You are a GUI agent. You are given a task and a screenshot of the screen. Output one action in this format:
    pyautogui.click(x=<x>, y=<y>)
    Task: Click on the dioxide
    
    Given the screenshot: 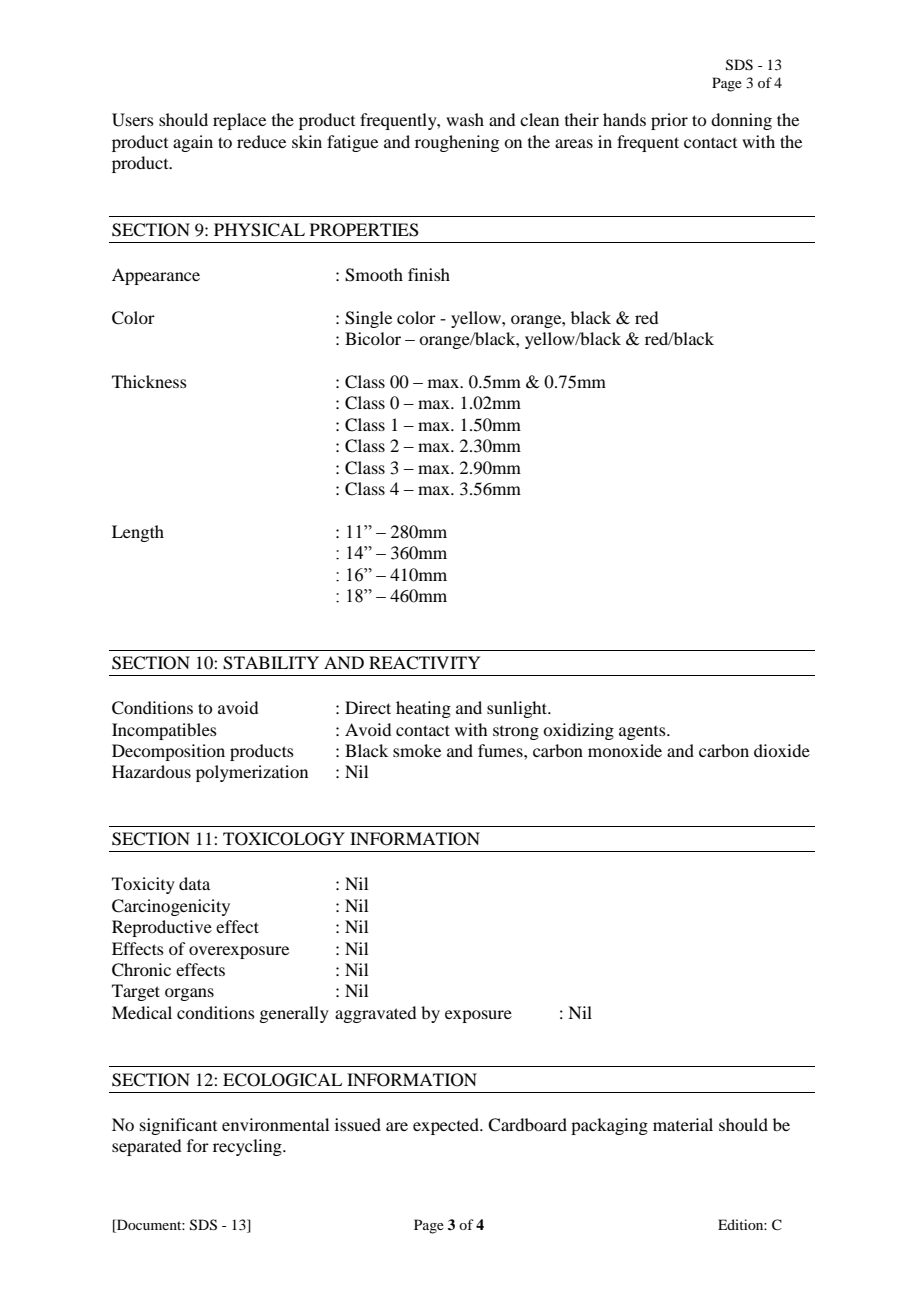 What is the action you would take?
    pyautogui.click(x=782, y=750)
